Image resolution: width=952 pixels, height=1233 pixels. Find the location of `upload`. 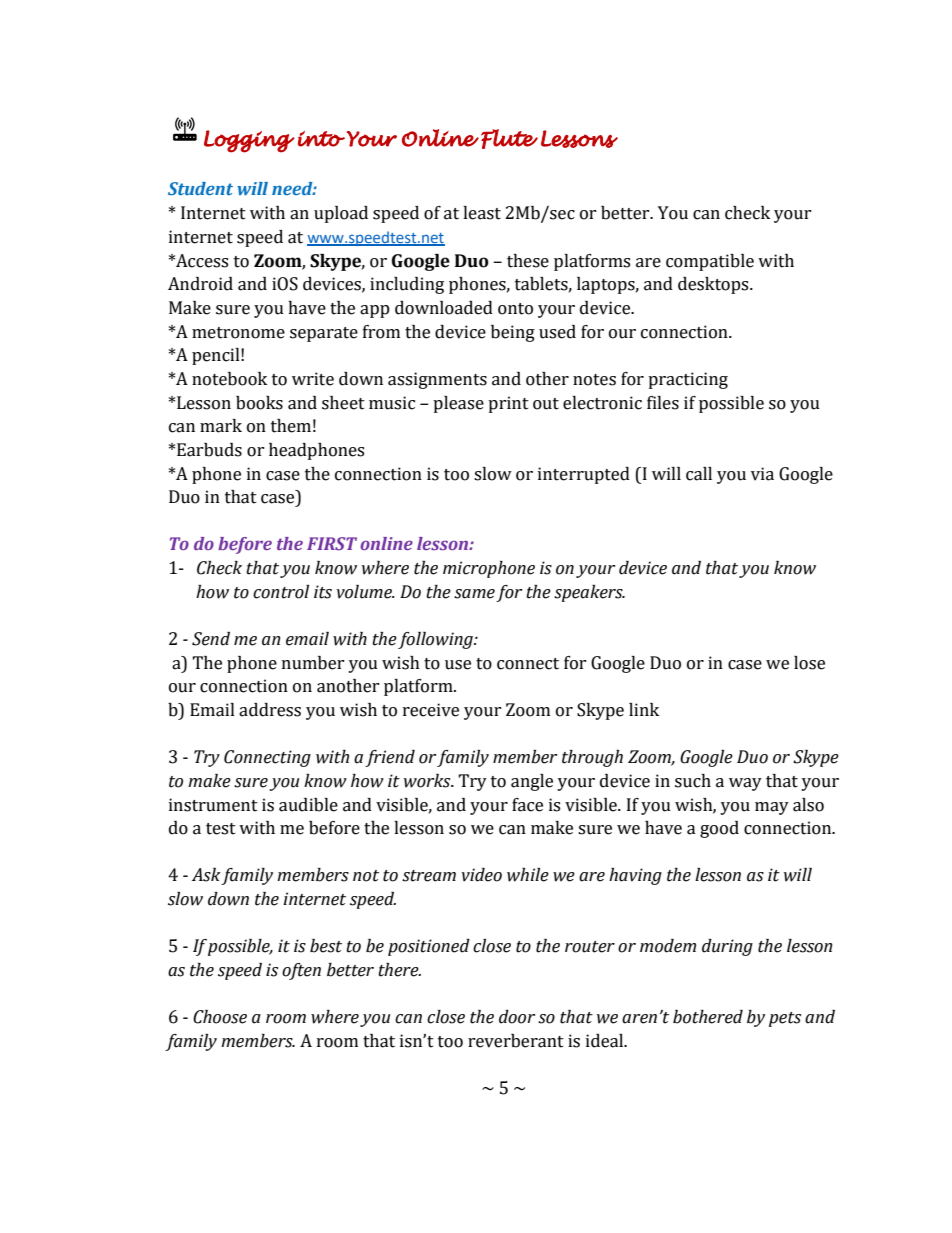

upload is located at coordinates (341, 214).
